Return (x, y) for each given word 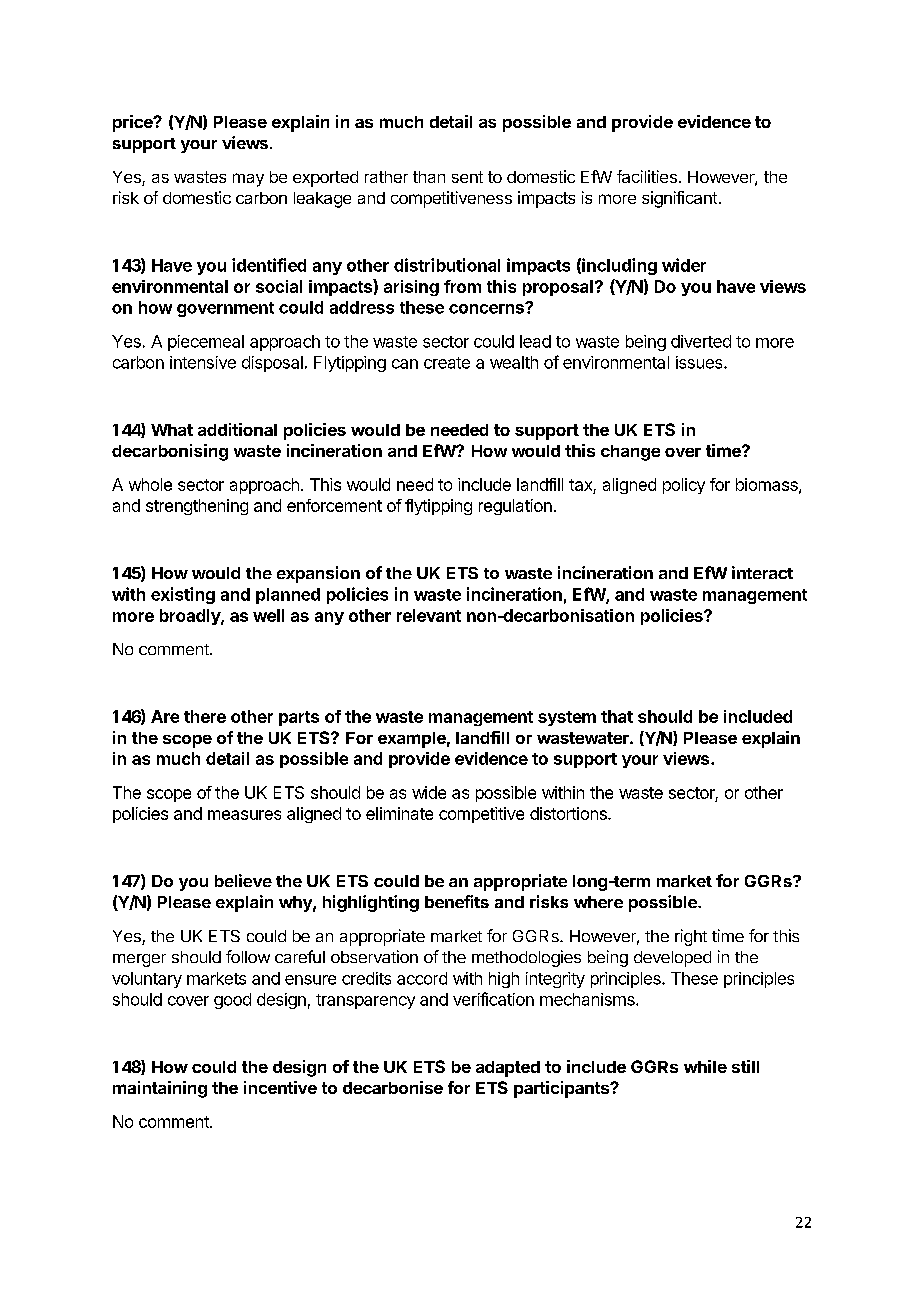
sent (467, 177)
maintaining (160, 1089)
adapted (508, 1069)
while (705, 1066)
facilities (647, 176)
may (248, 180)
